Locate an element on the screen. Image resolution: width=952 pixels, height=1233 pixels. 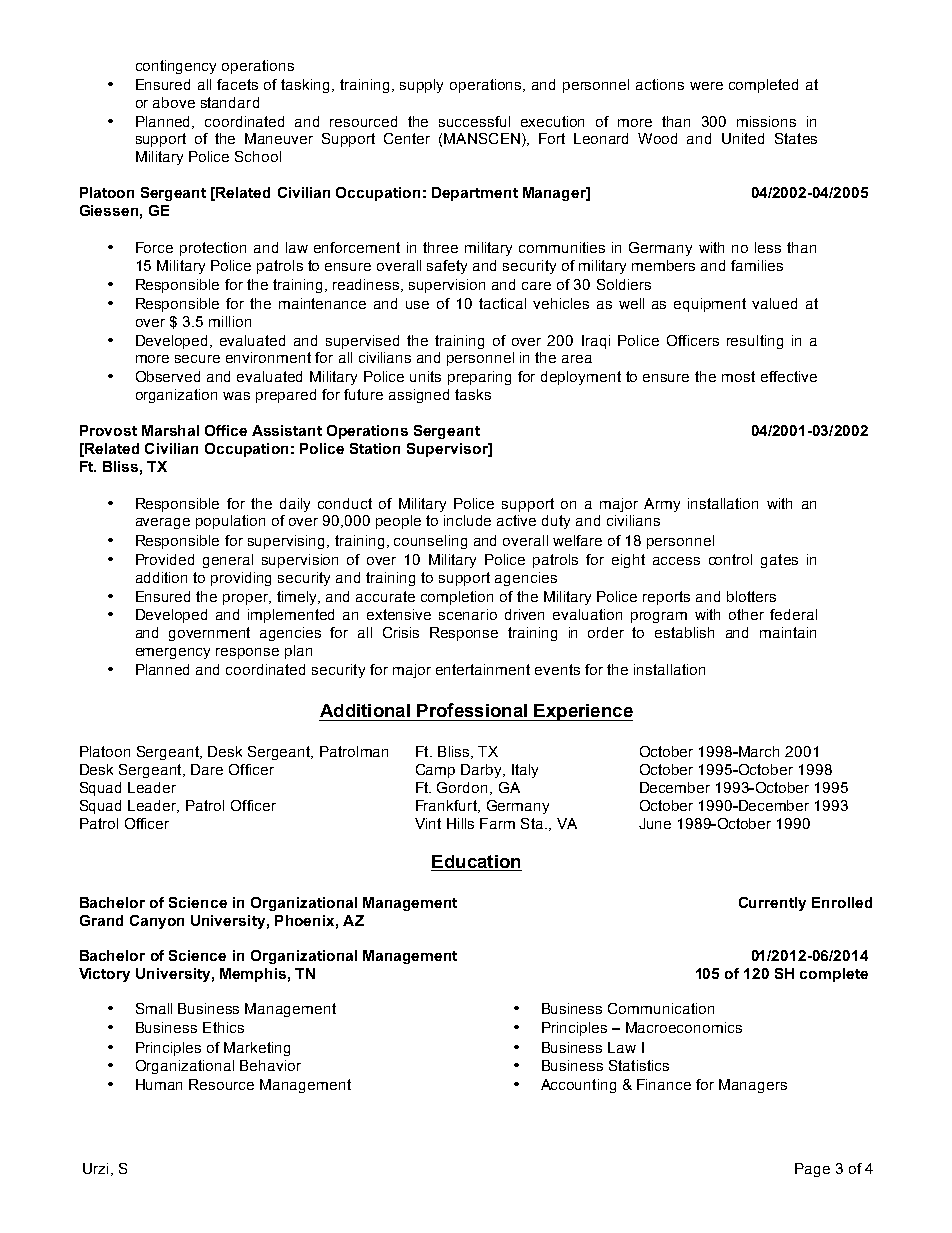
Human is located at coordinates (159, 1084).
